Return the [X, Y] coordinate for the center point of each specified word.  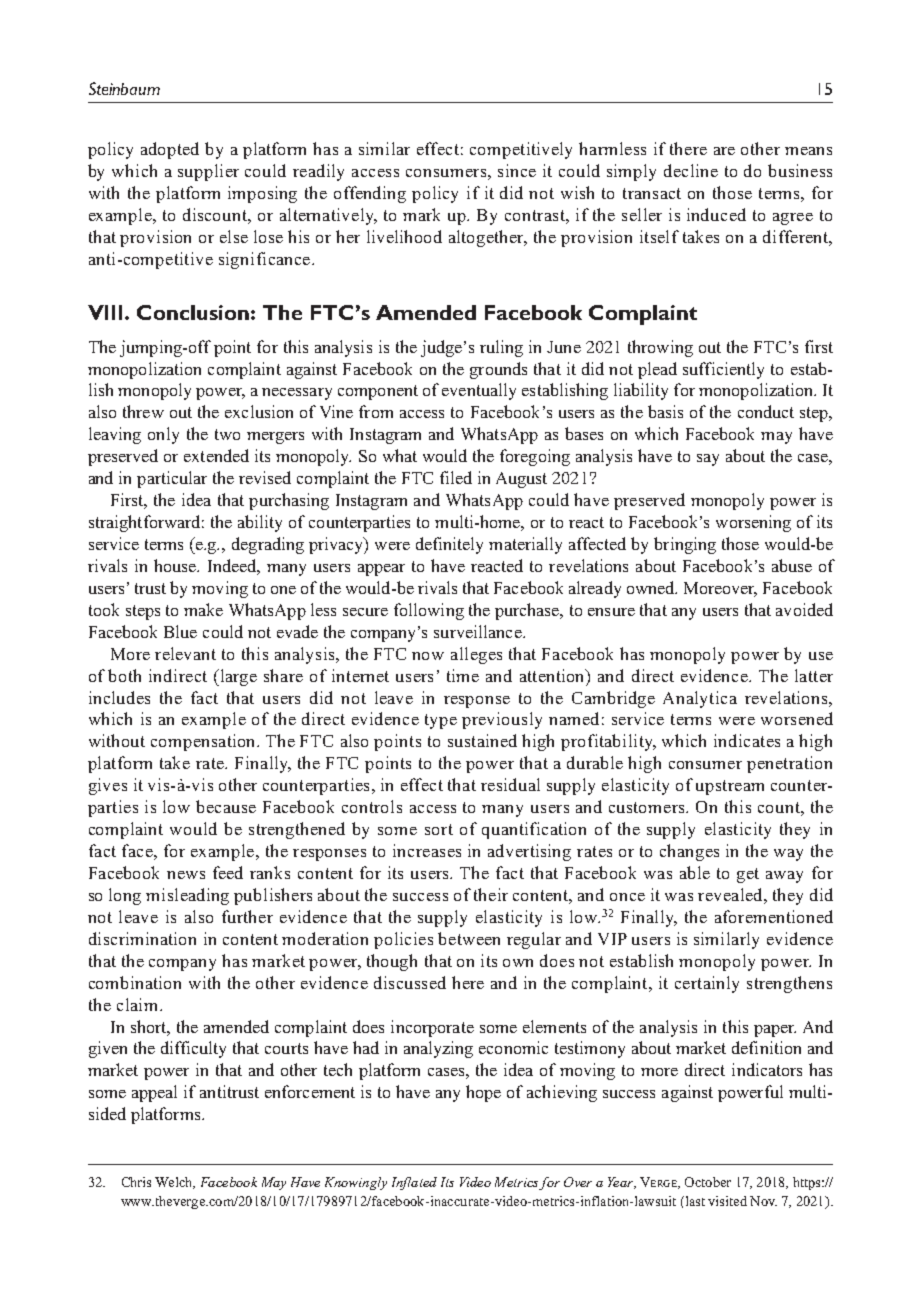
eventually [479, 391]
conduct [766, 411]
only [163, 435]
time [463, 675]
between [469, 938]
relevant [185, 653]
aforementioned [774, 916]
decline [691, 170]
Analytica [700, 699]
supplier [208, 172]
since [517, 170]
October [708, 1182]
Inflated [414, 1183]
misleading [187, 896]
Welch [175, 1183]
